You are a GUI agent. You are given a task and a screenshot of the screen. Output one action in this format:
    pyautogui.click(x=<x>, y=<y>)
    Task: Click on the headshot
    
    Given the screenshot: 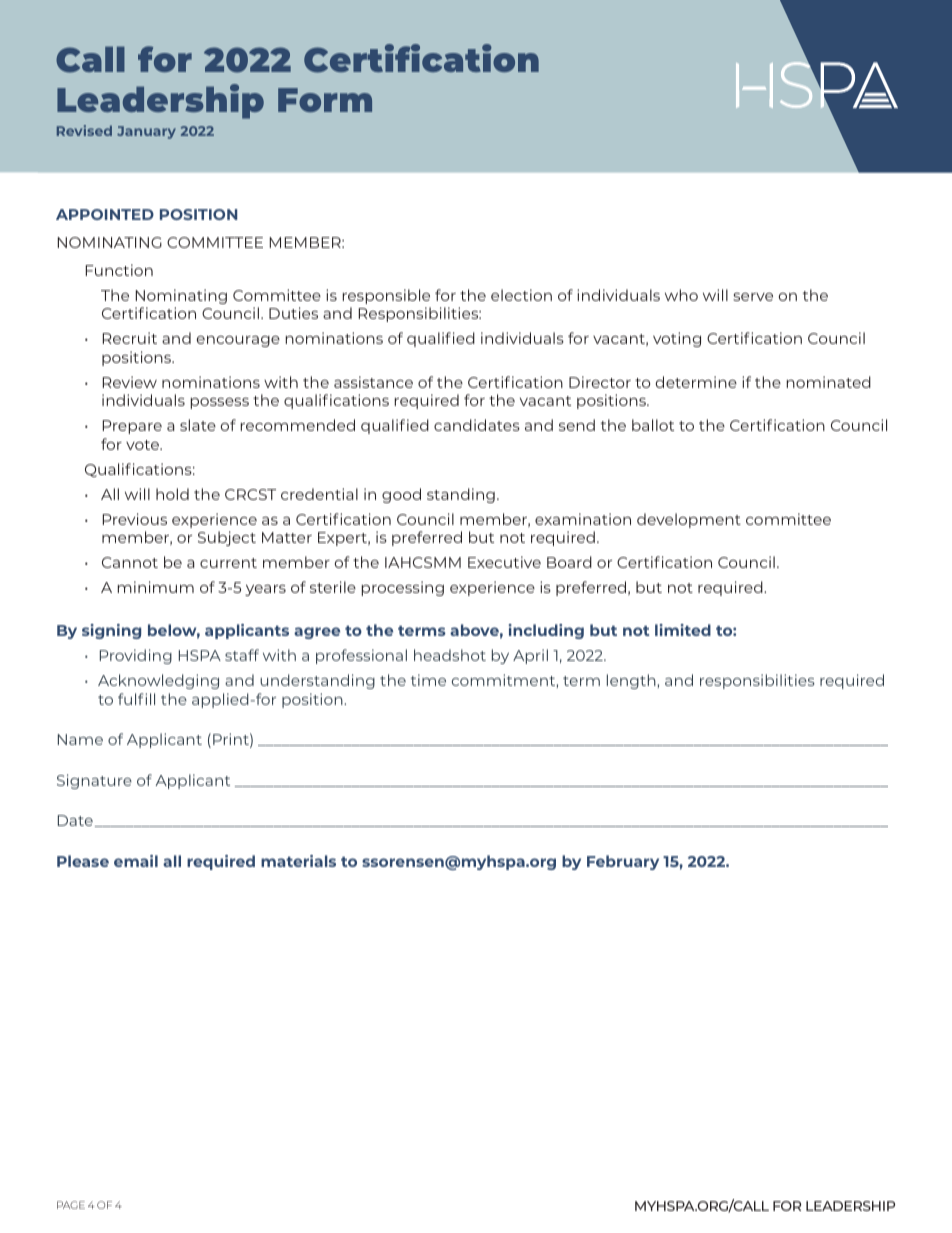 What is the action you would take?
    pyautogui.click(x=450, y=655)
